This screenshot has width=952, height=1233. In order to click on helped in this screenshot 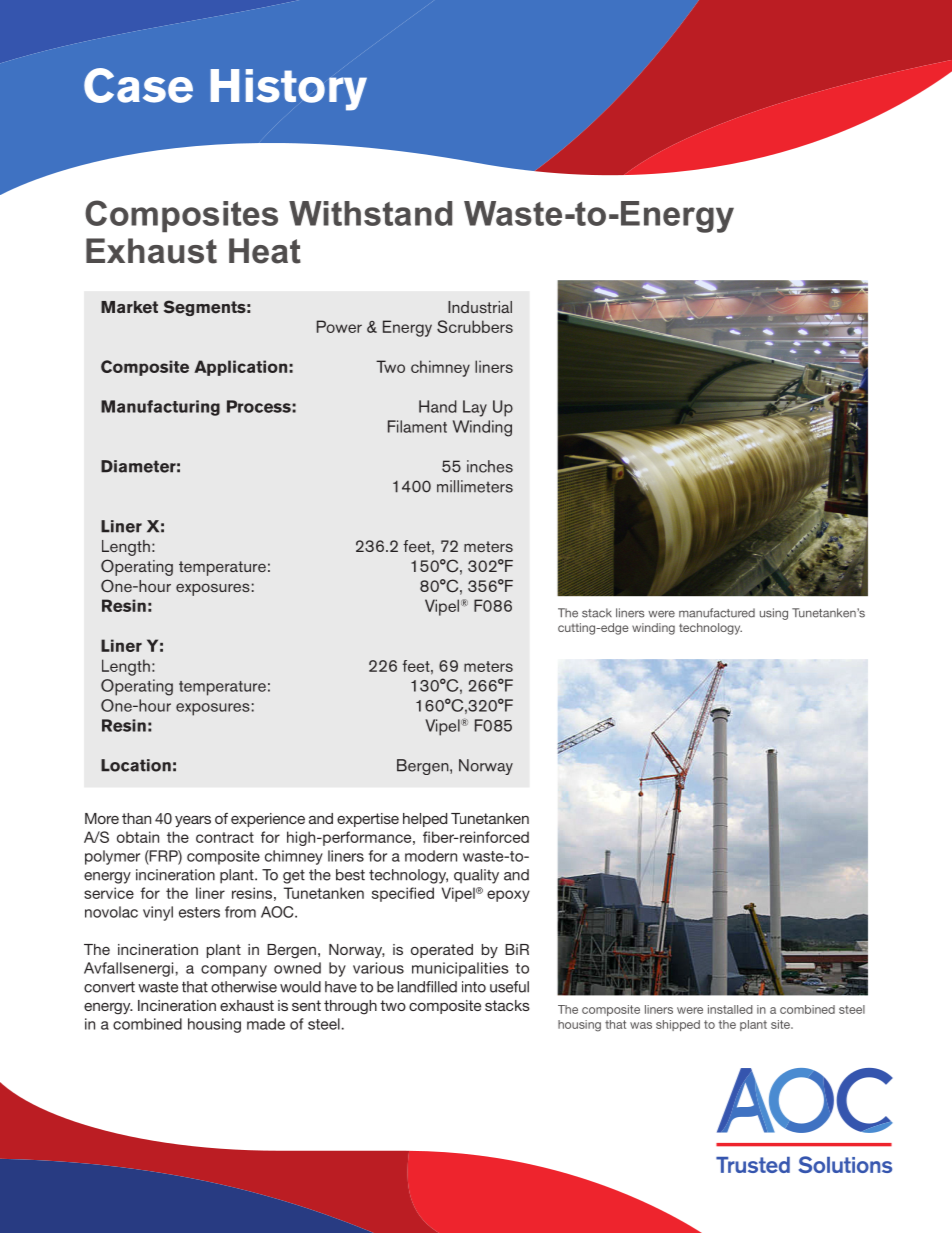, I will do `click(425, 820)`.
